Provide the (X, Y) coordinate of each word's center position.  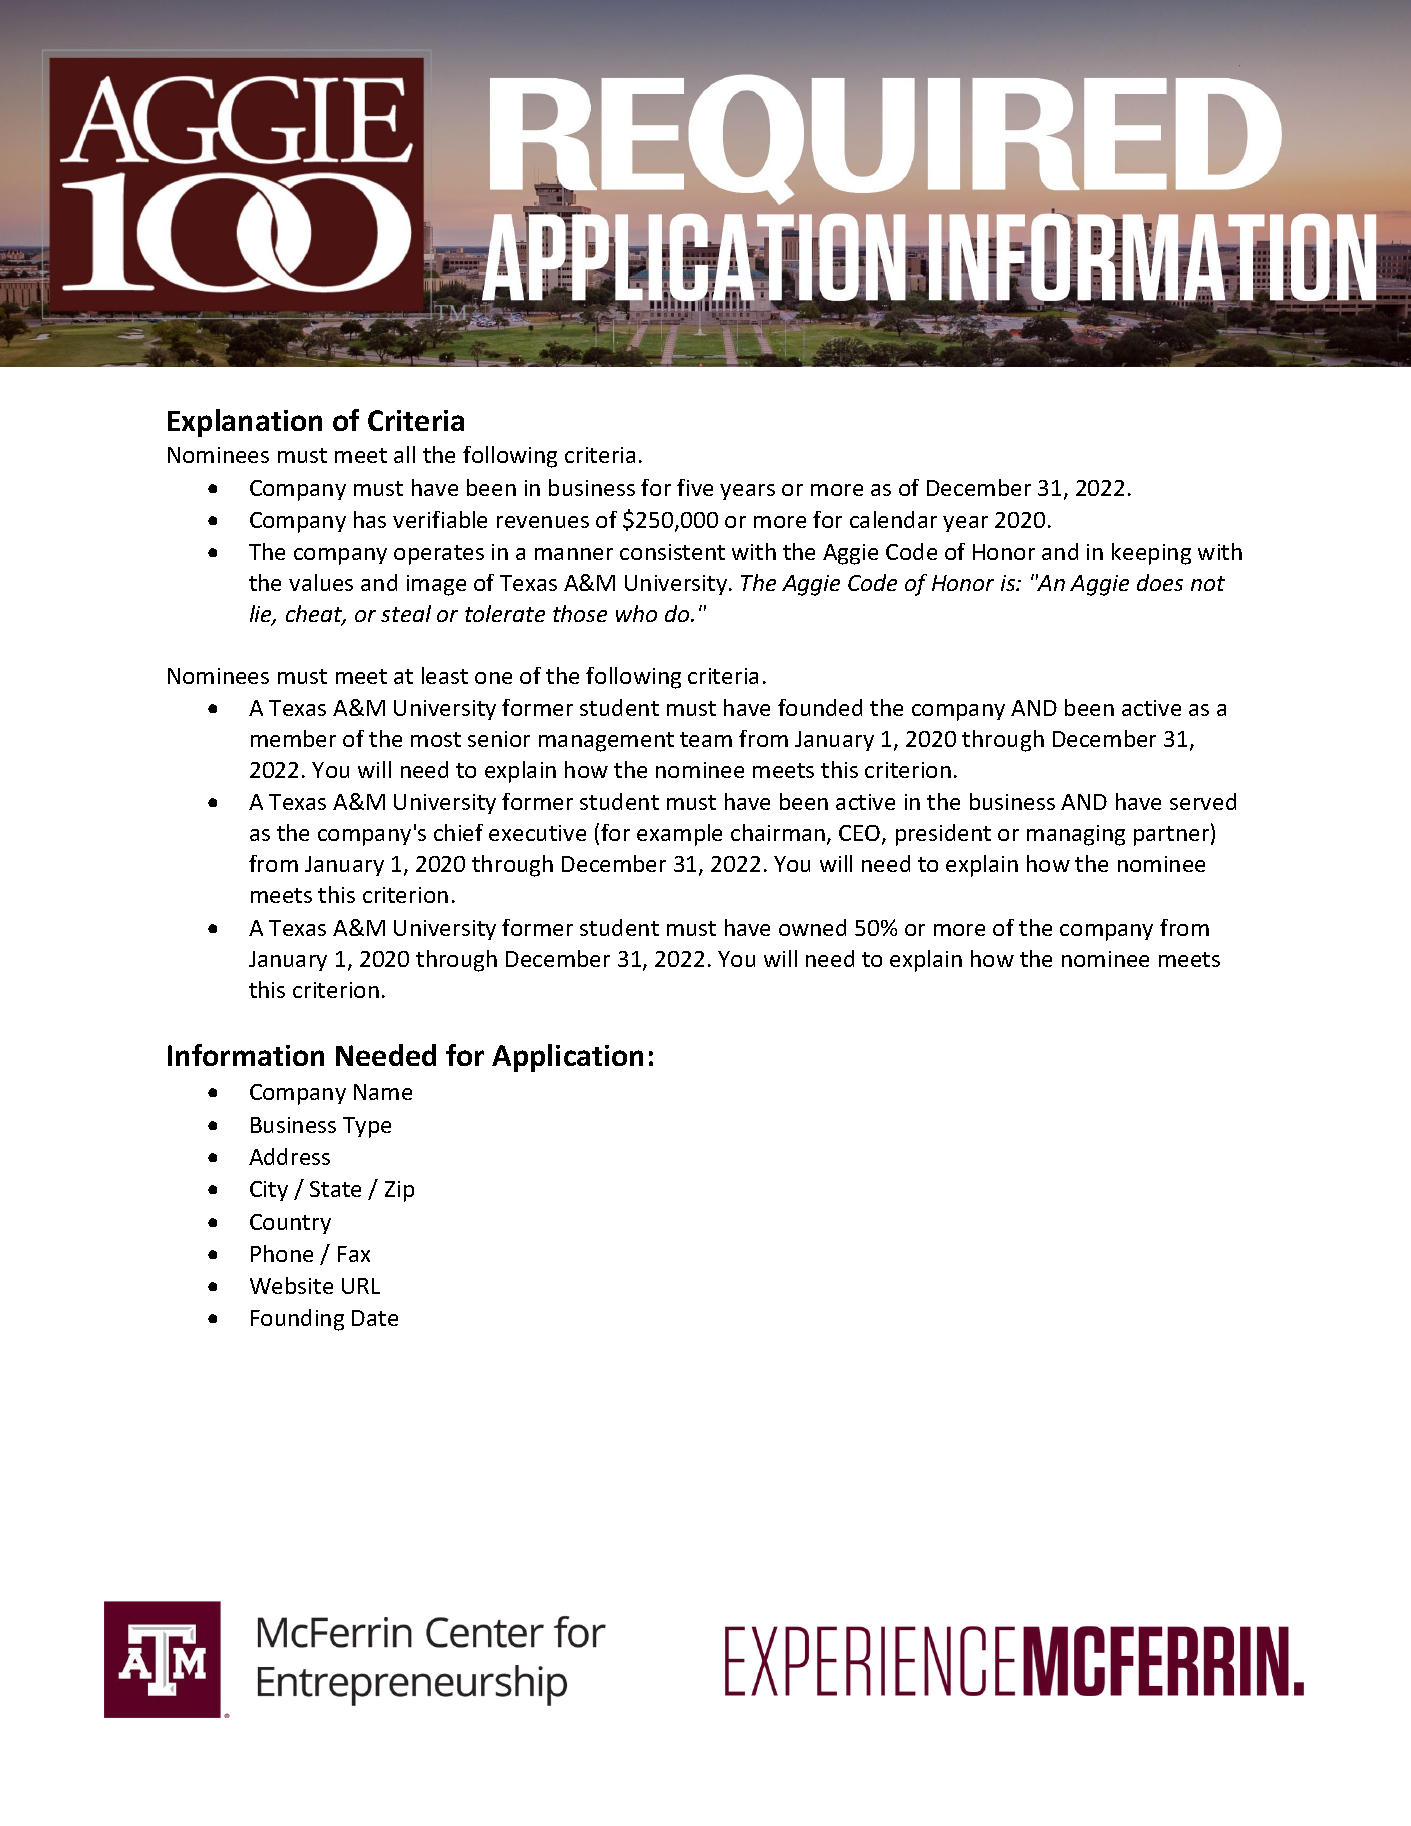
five (695, 487)
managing (1076, 835)
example (679, 835)
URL (361, 1286)
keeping (1151, 554)
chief (458, 832)
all (404, 454)
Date (375, 1318)
